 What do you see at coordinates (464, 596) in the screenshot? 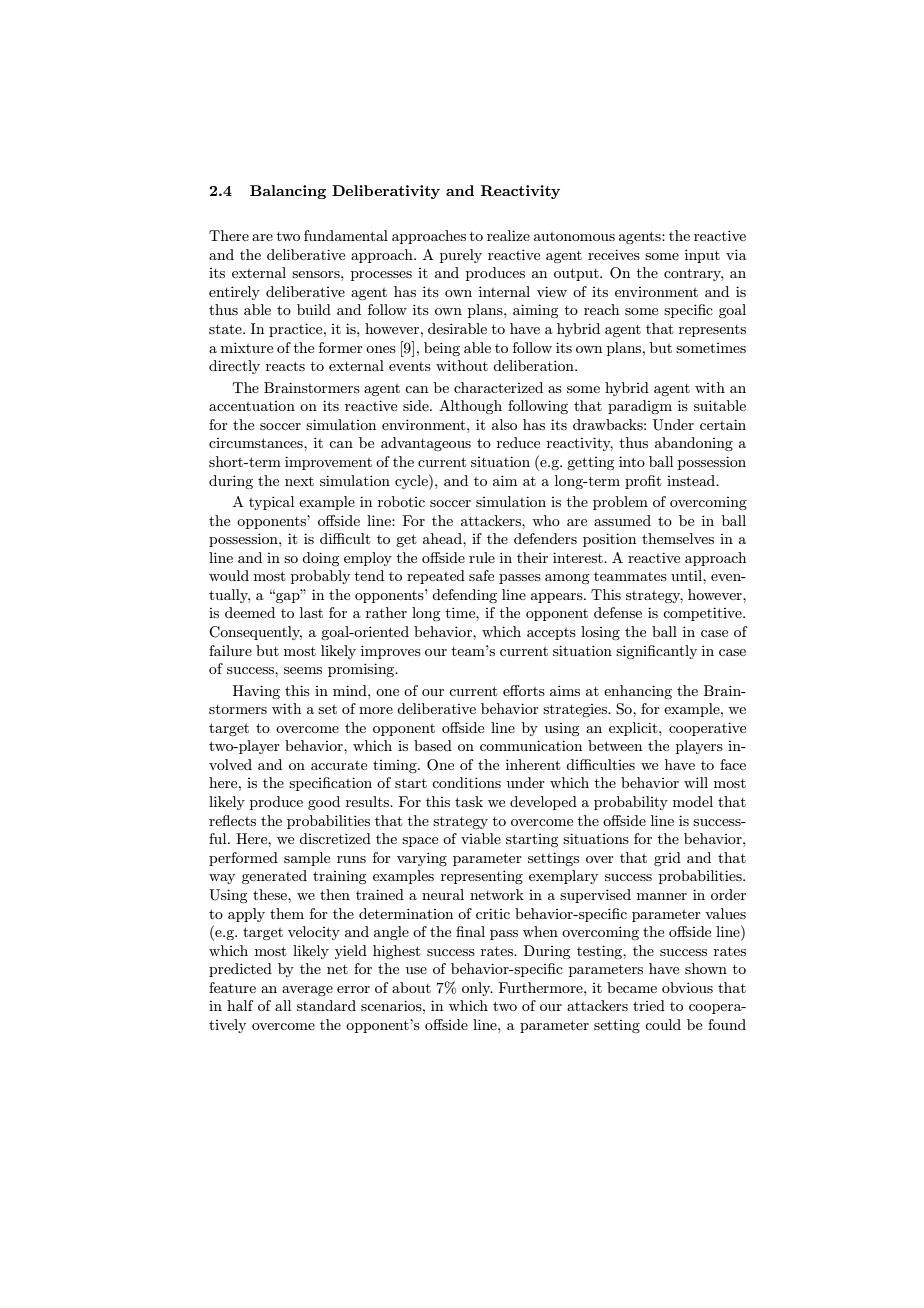
I see `defending` at bounding box center [464, 596].
